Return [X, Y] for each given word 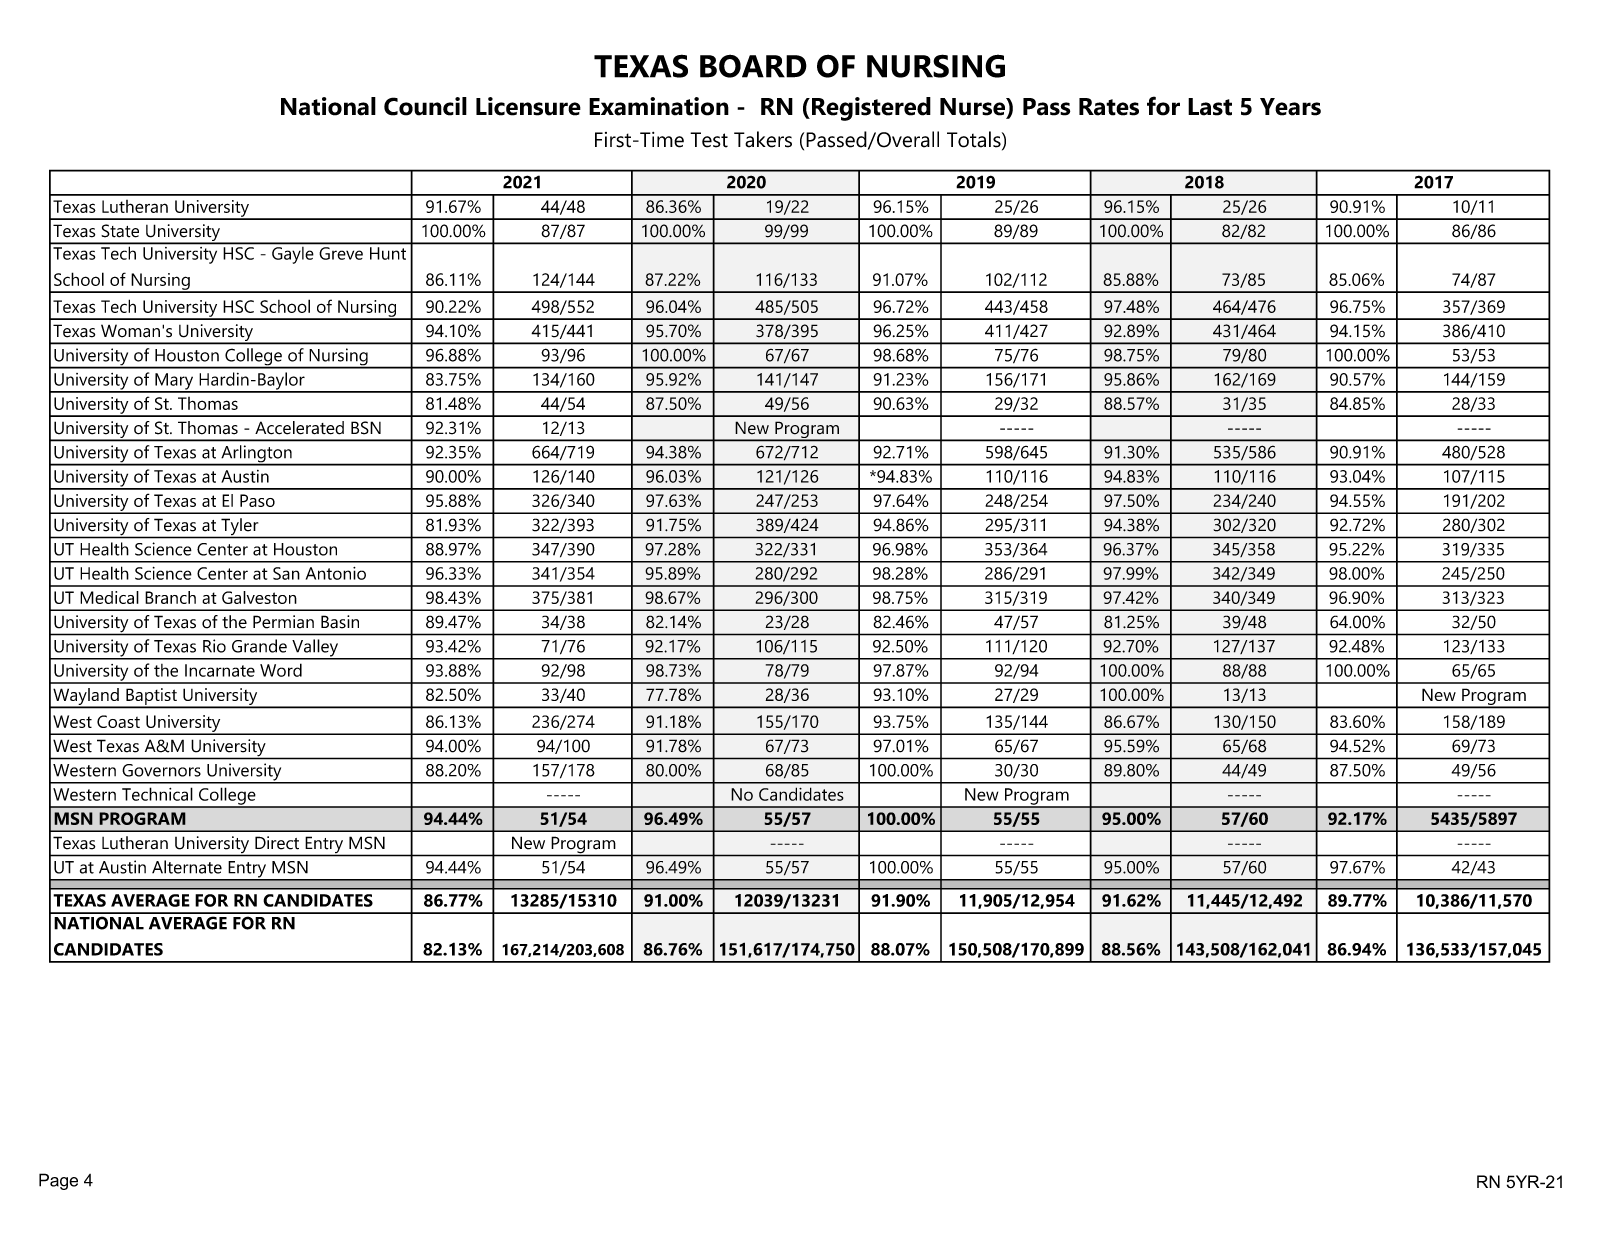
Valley [315, 649]
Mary [174, 382]
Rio [214, 646]
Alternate [187, 867]
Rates [1109, 107]
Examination [659, 106]
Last [1210, 107]
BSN [366, 428]
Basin [340, 622]
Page [58, 1181]
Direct [277, 843]
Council [425, 106]
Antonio [336, 573]
